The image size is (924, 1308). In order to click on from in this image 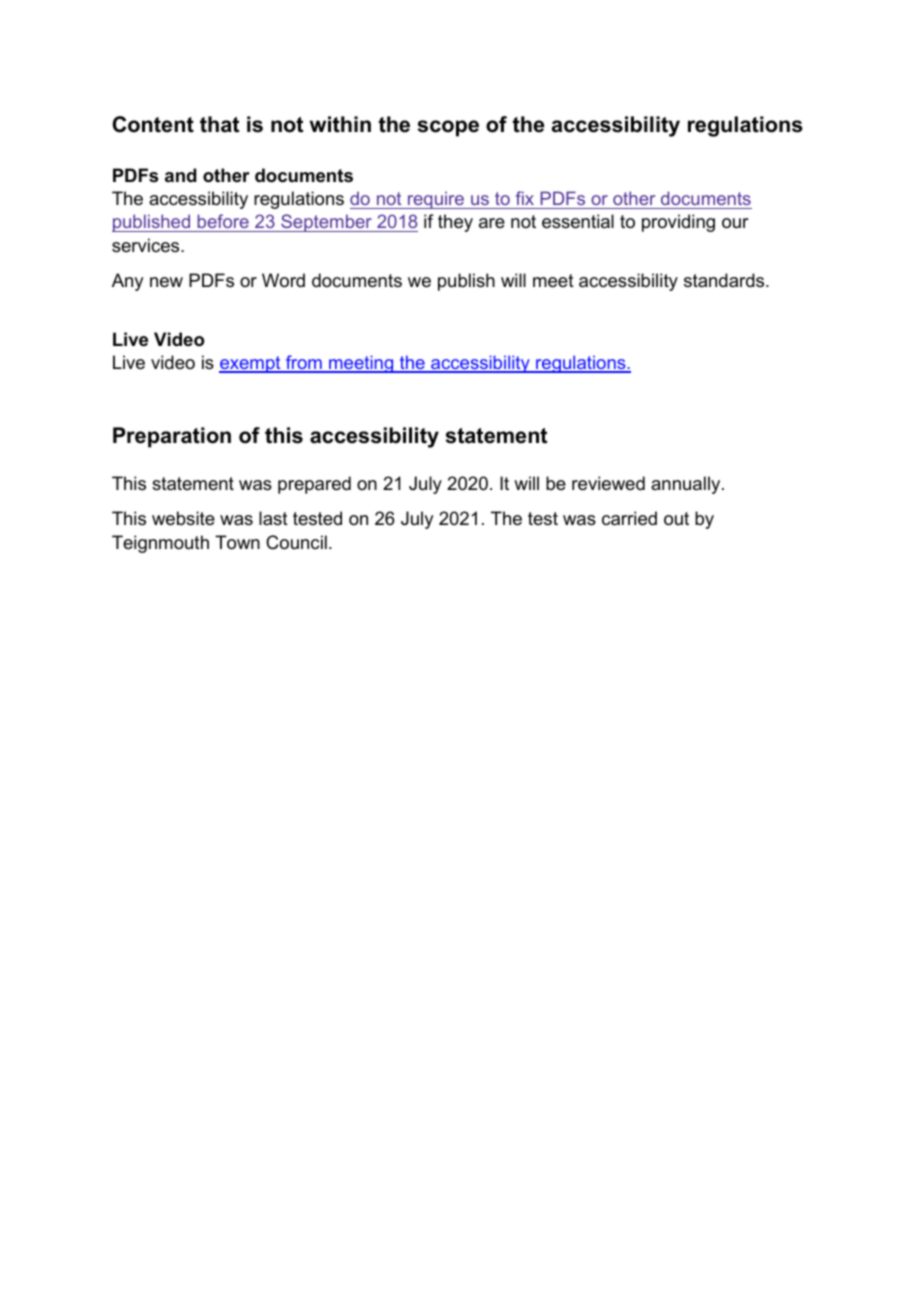, I will do `click(304, 363)`.
